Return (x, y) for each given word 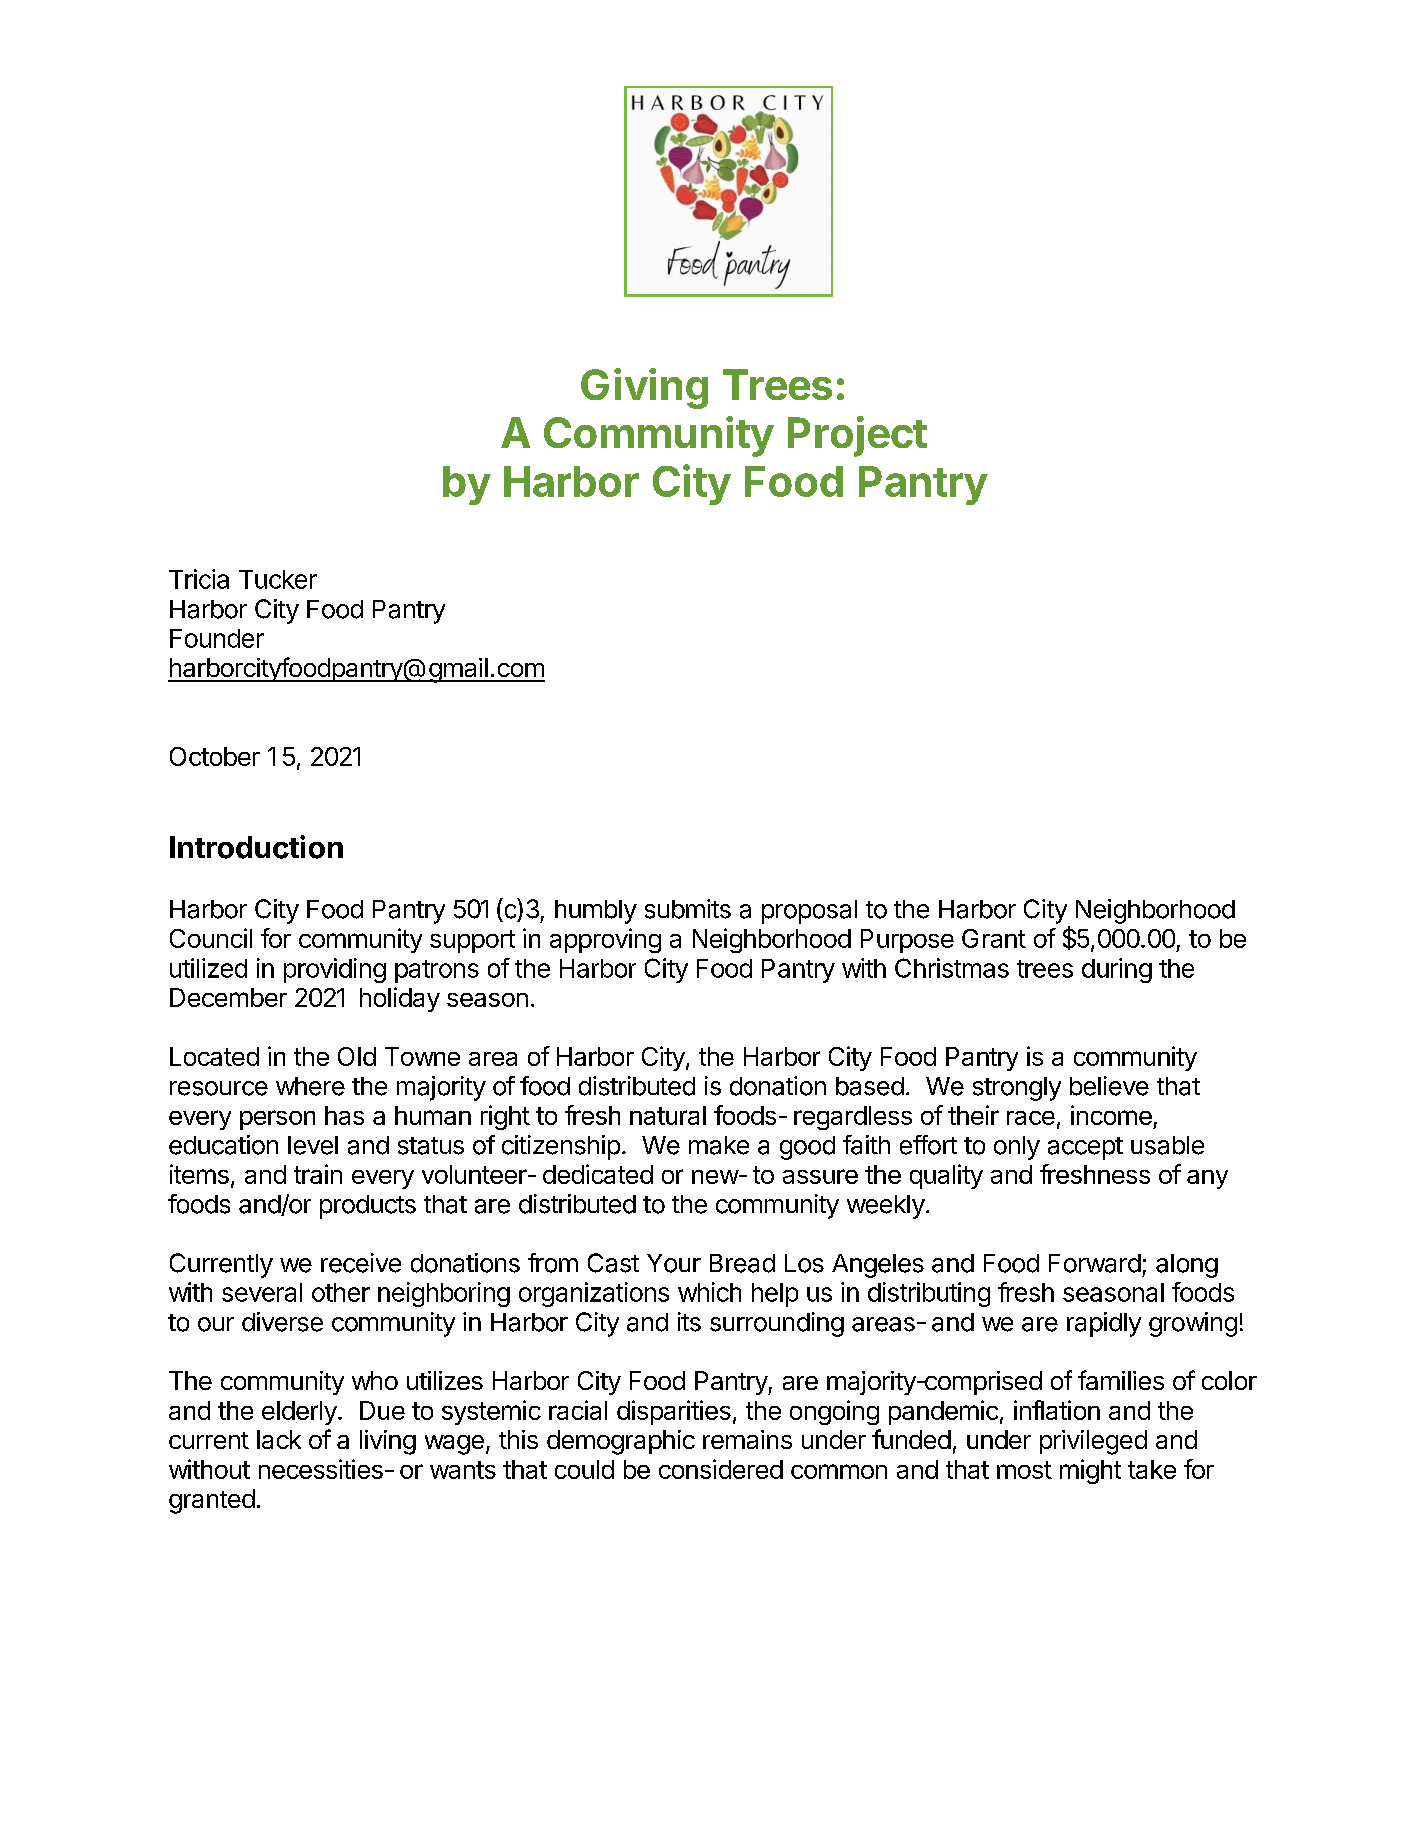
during (1117, 970)
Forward (1095, 1263)
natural (668, 1115)
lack (279, 1439)
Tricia (199, 579)
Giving (644, 388)
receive (361, 1263)
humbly (596, 912)
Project (857, 436)
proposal (809, 912)
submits (688, 909)
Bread (742, 1263)
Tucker (278, 579)
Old (357, 1056)
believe (1109, 1086)
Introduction (256, 847)
